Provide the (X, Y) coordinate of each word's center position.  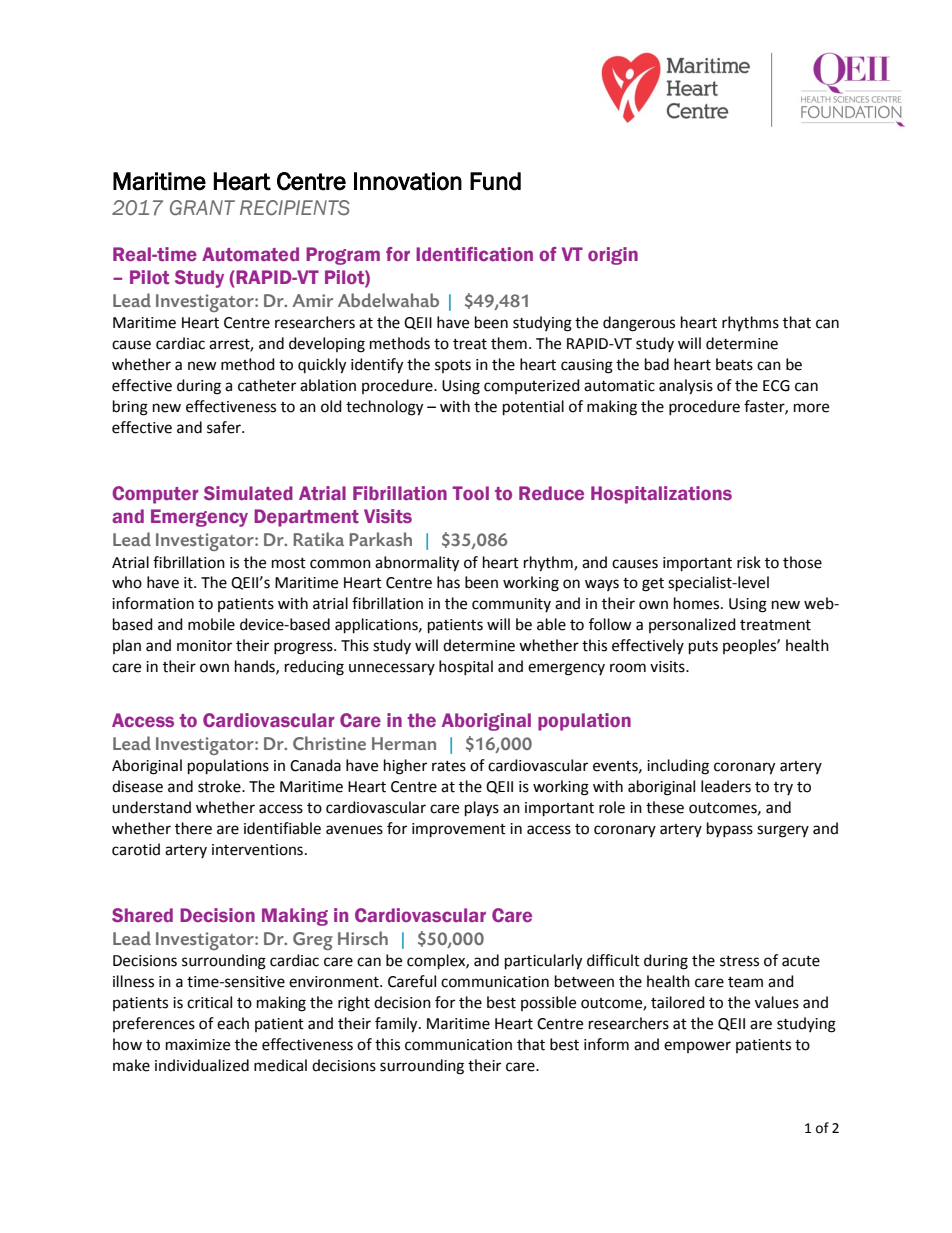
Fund (495, 181)
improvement (459, 830)
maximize (198, 1045)
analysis (686, 387)
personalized (692, 625)
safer (225, 427)
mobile (211, 624)
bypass (730, 829)
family (397, 1025)
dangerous (639, 324)
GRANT (202, 208)
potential (533, 408)
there (193, 828)
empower (697, 1047)
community (511, 605)
